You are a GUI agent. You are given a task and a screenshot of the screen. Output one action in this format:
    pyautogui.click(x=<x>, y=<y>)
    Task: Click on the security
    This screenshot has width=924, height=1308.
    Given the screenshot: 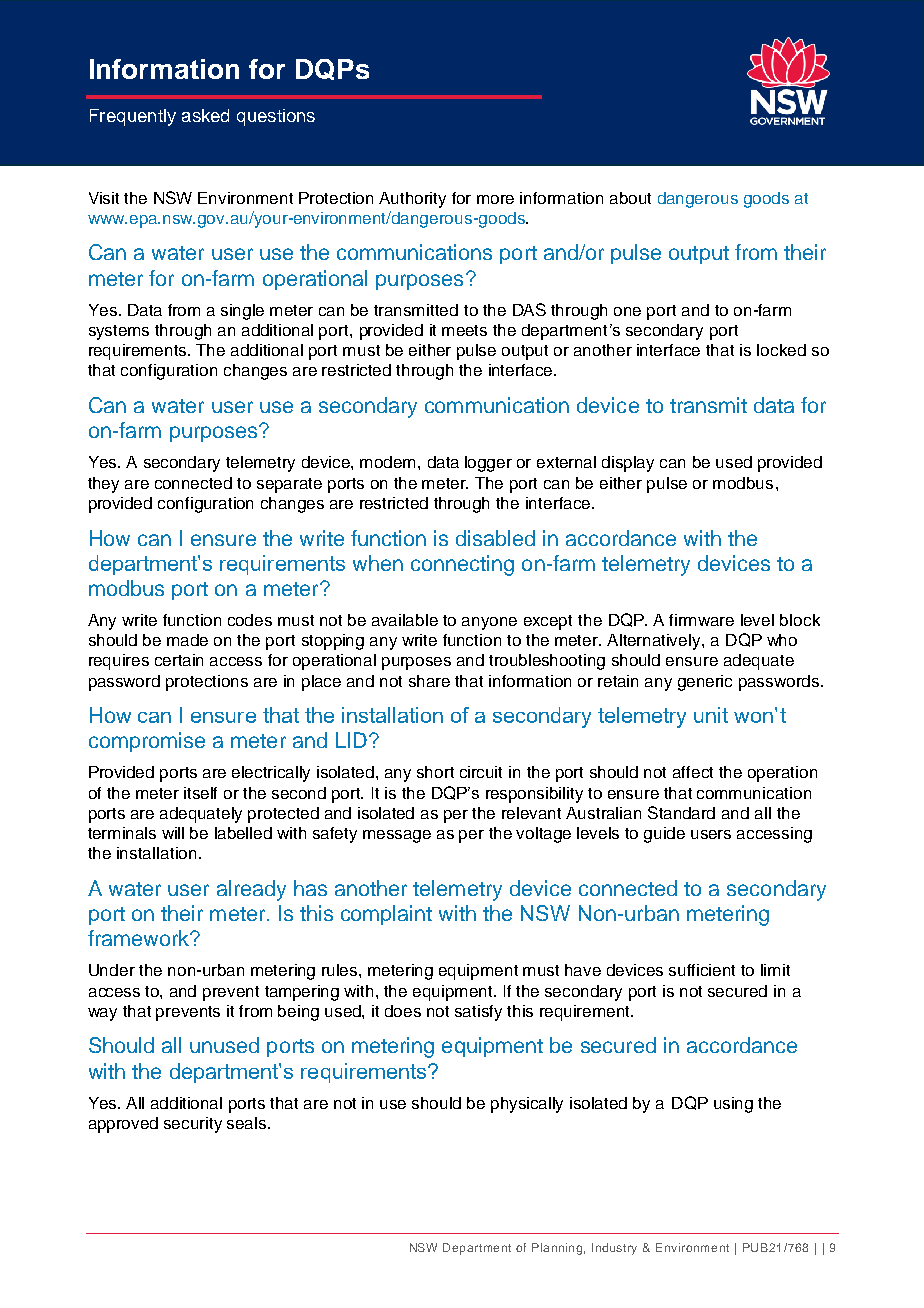 What is the action you would take?
    pyautogui.click(x=193, y=1125)
